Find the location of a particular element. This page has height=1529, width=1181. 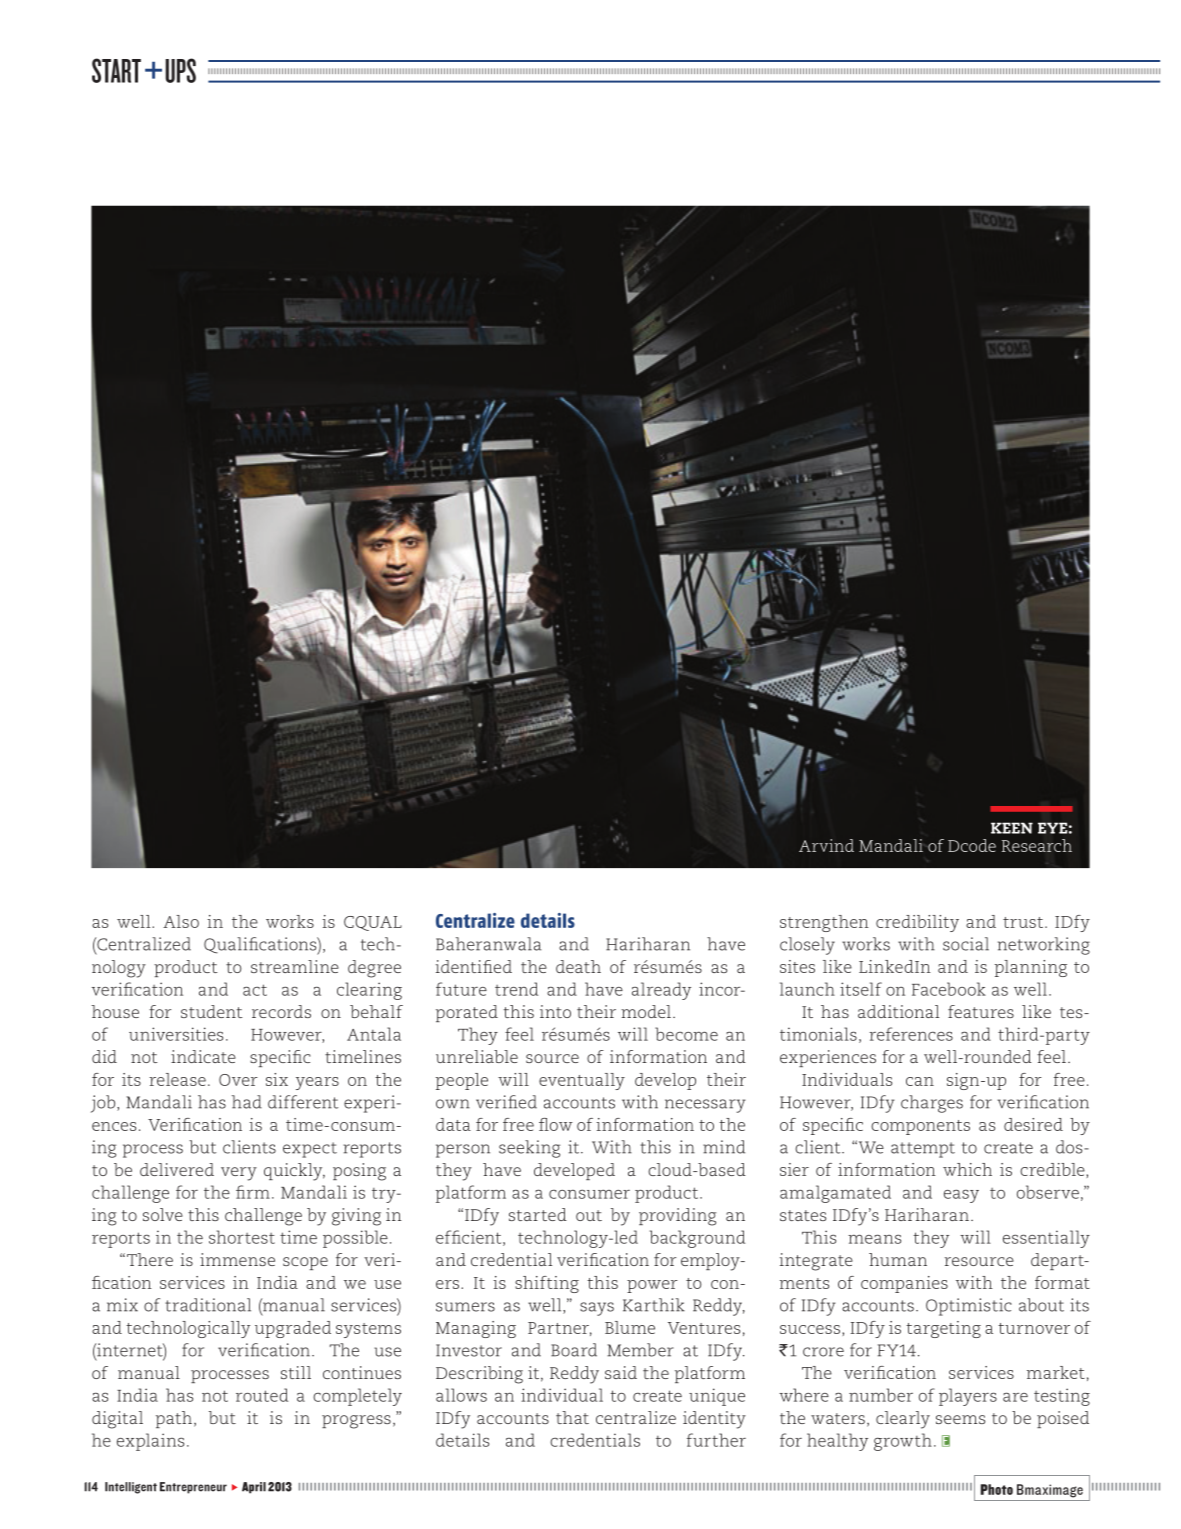

into is located at coordinates (555, 1011).
